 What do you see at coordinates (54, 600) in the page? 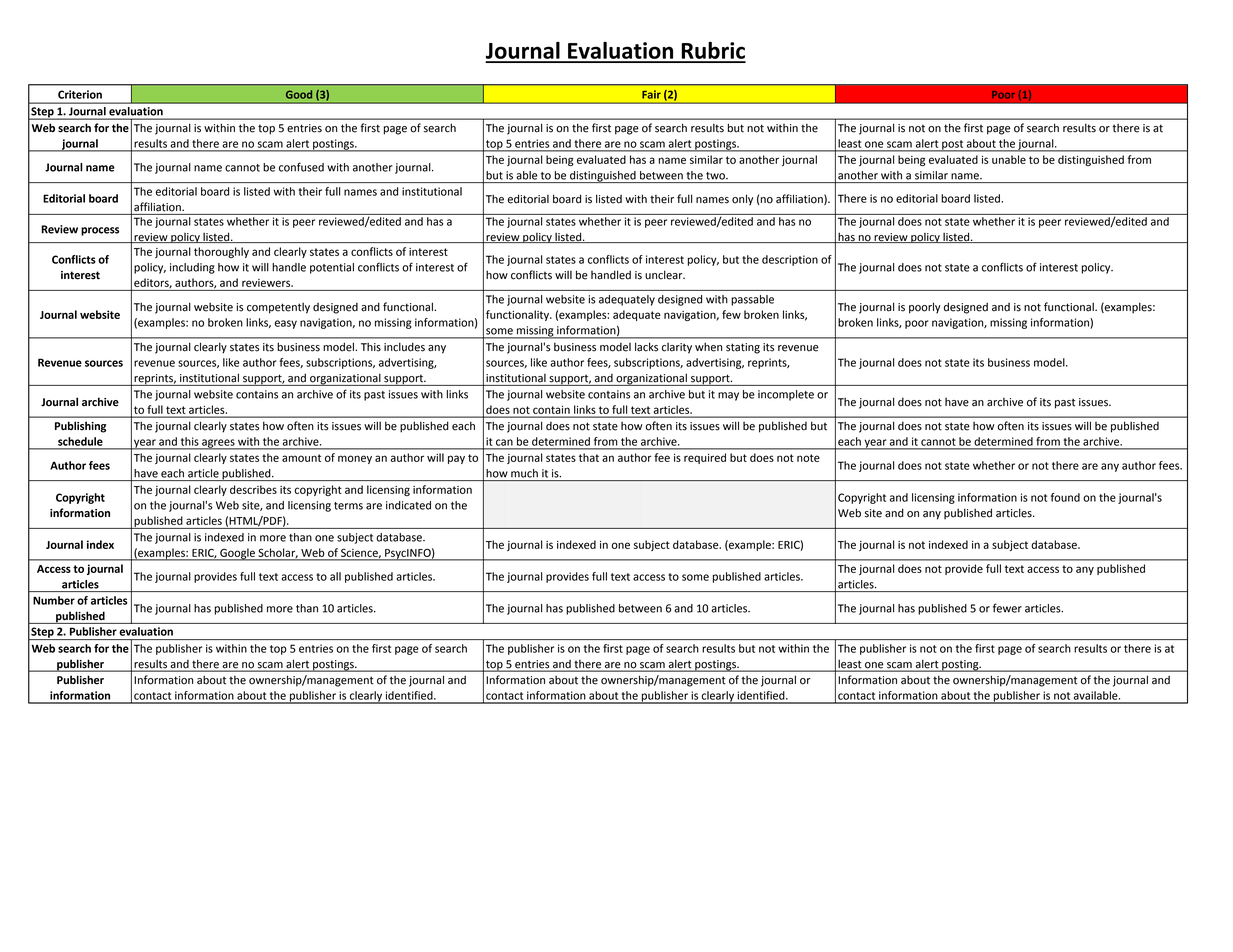
I see `Number` at bounding box center [54, 600].
